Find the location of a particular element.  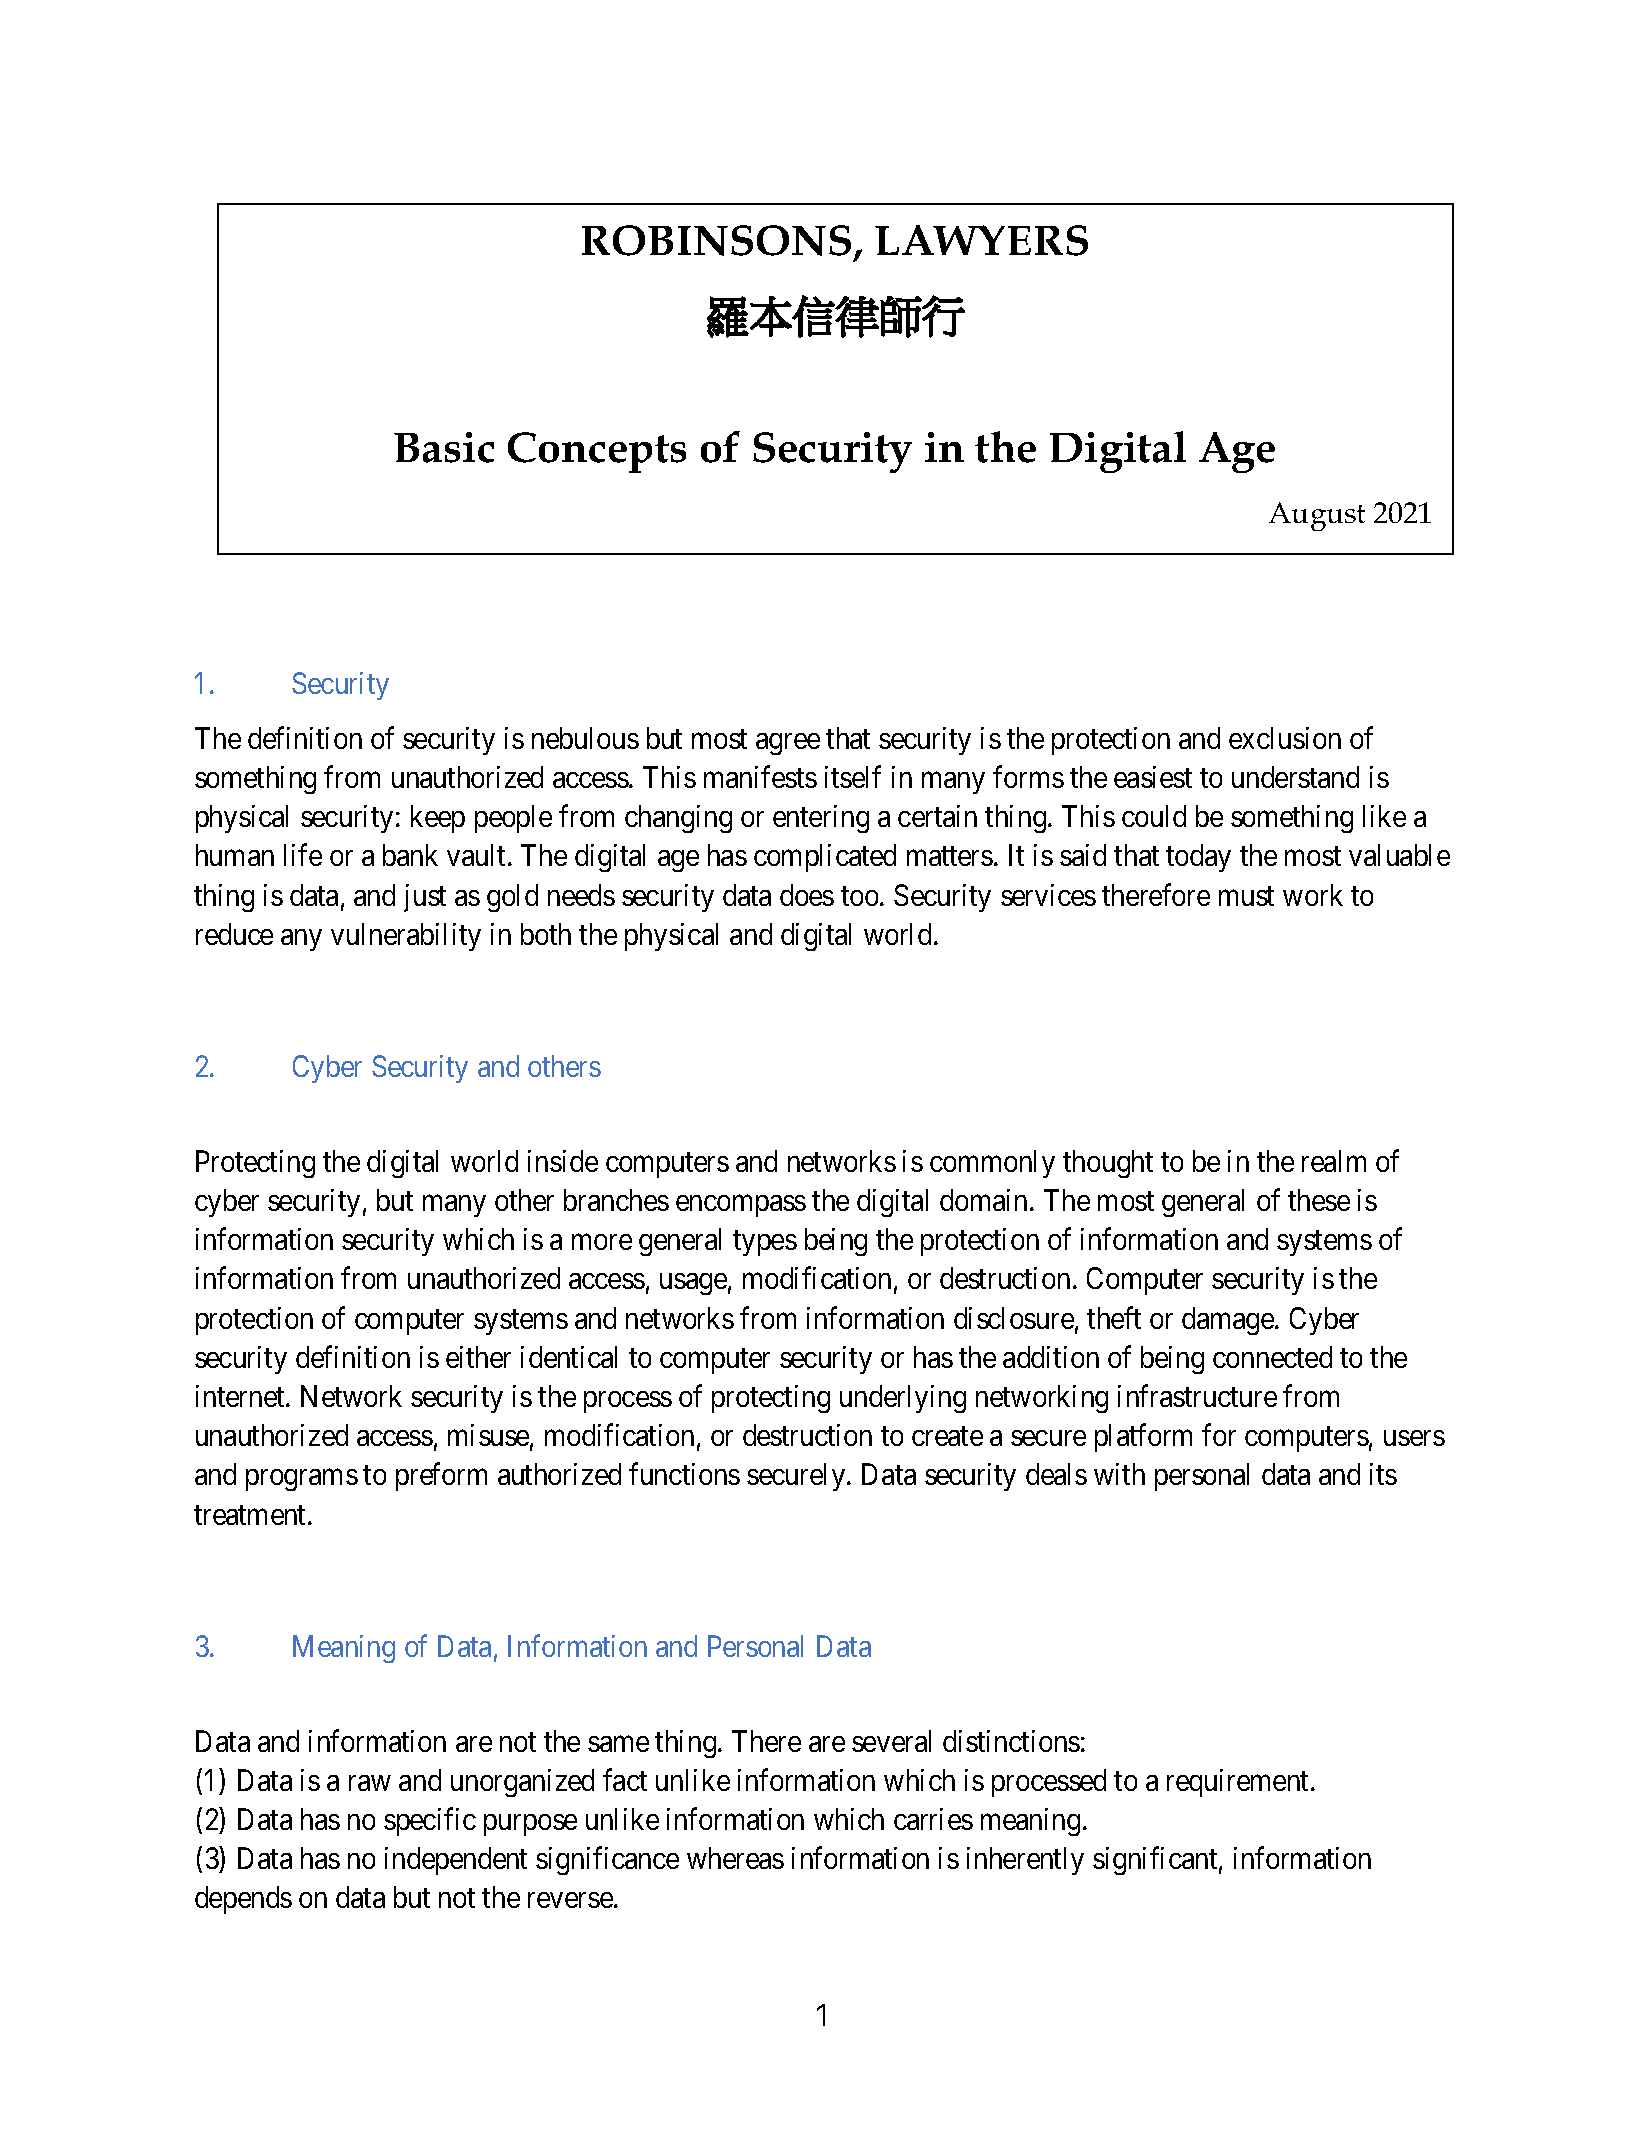

Basic is located at coordinates (444, 447).
